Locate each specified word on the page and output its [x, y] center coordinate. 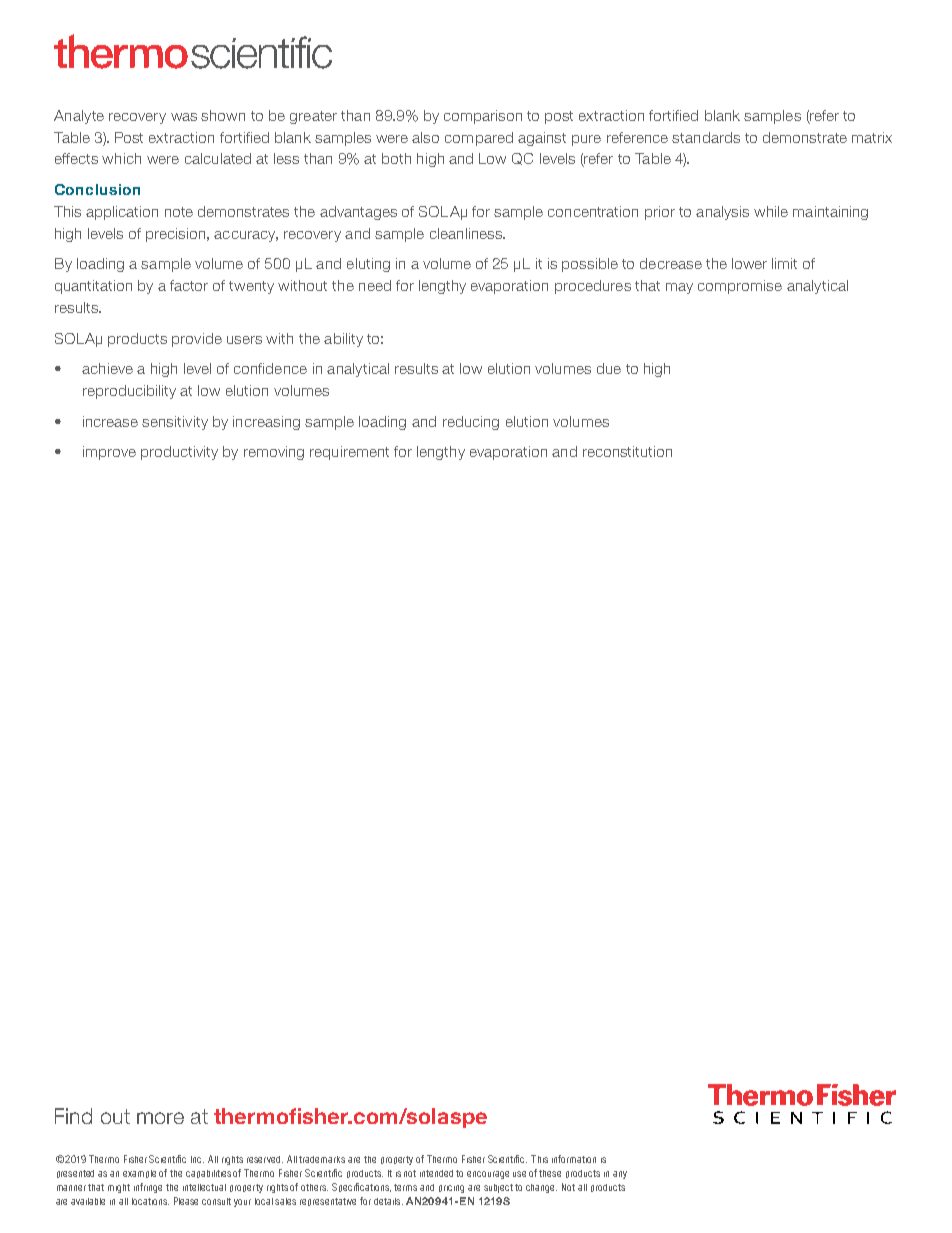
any [620, 1175]
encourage [488, 1175]
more [160, 1118]
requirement [349, 453]
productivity [179, 453]
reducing [471, 423]
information [574, 1159]
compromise [740, 287]
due [609, 368]
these [550, 1173]
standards [706, 137]
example [139, 1174]
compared [479, 139]
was [184, 117]
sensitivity [175, 423]
